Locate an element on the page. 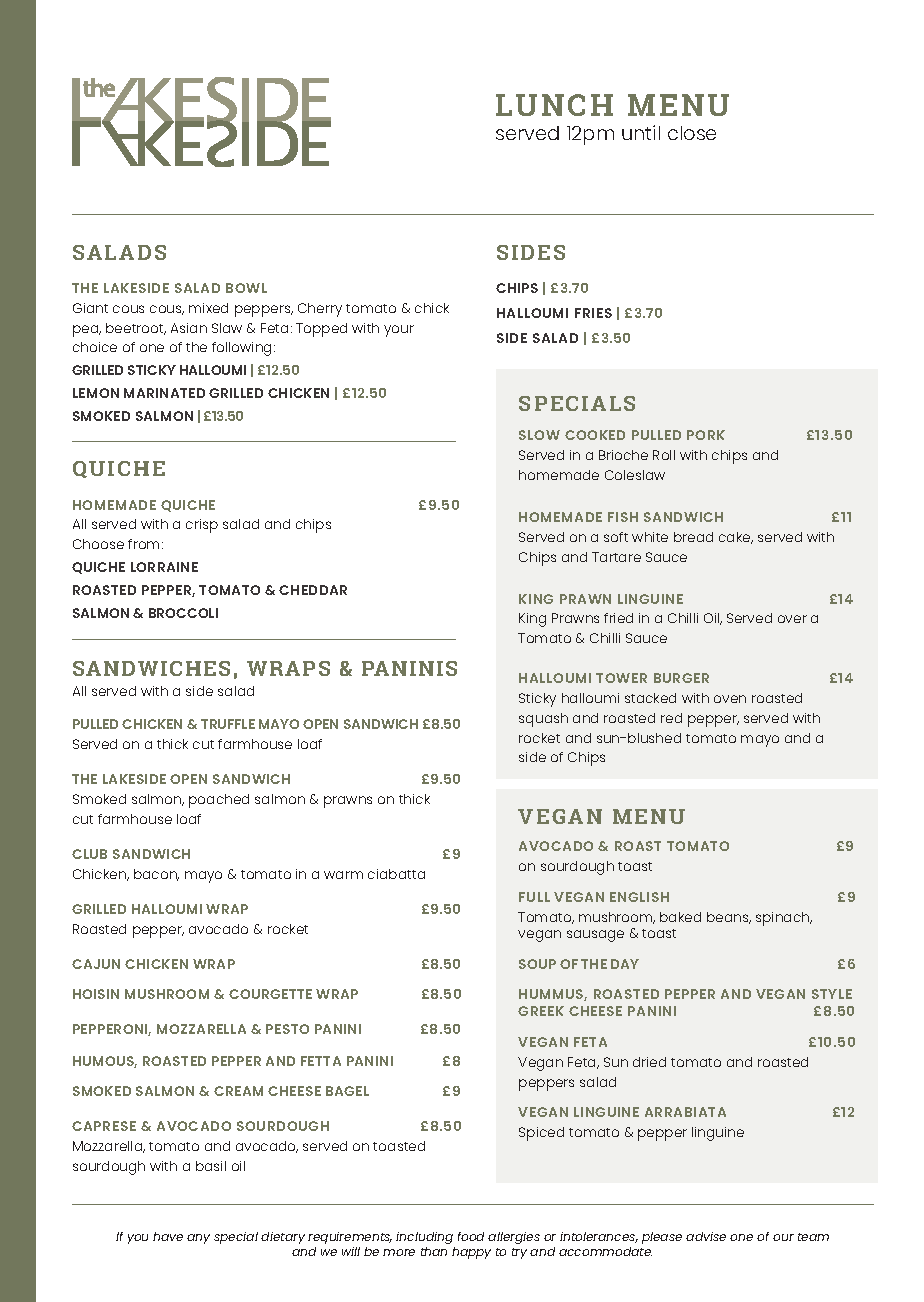 This image has height=1302, width=924. LORRAINE is located at coordinates (164, 567).
